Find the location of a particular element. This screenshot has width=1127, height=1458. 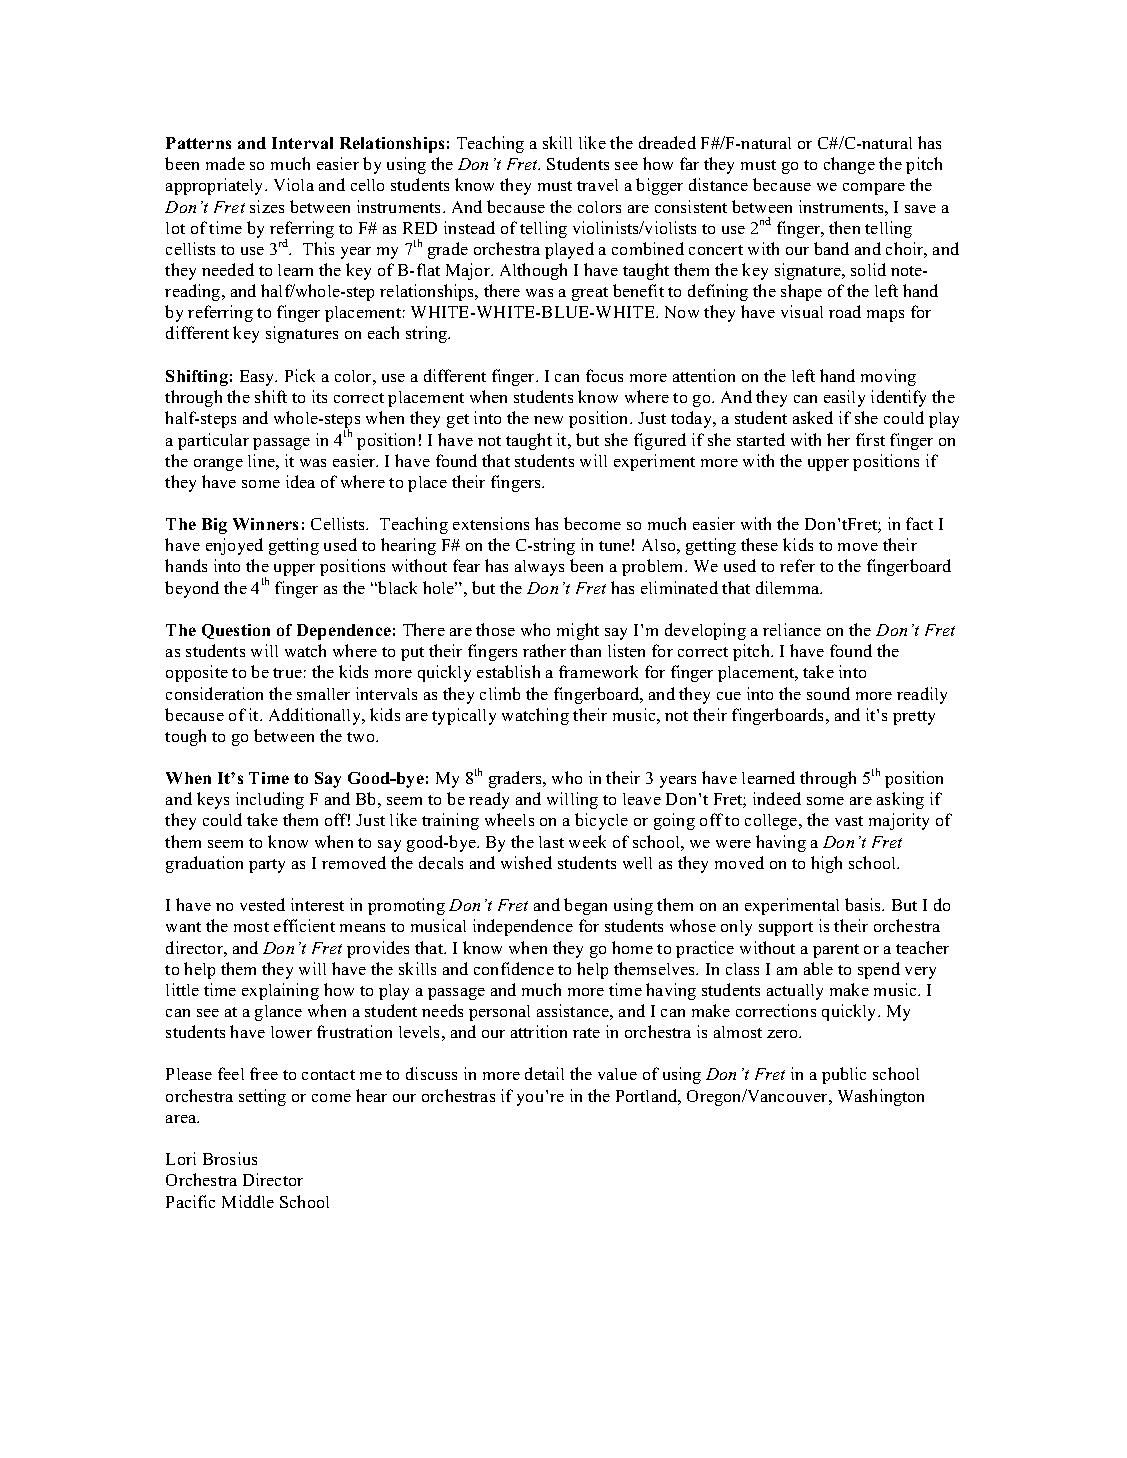

last is located at coordinates (551, 842).
